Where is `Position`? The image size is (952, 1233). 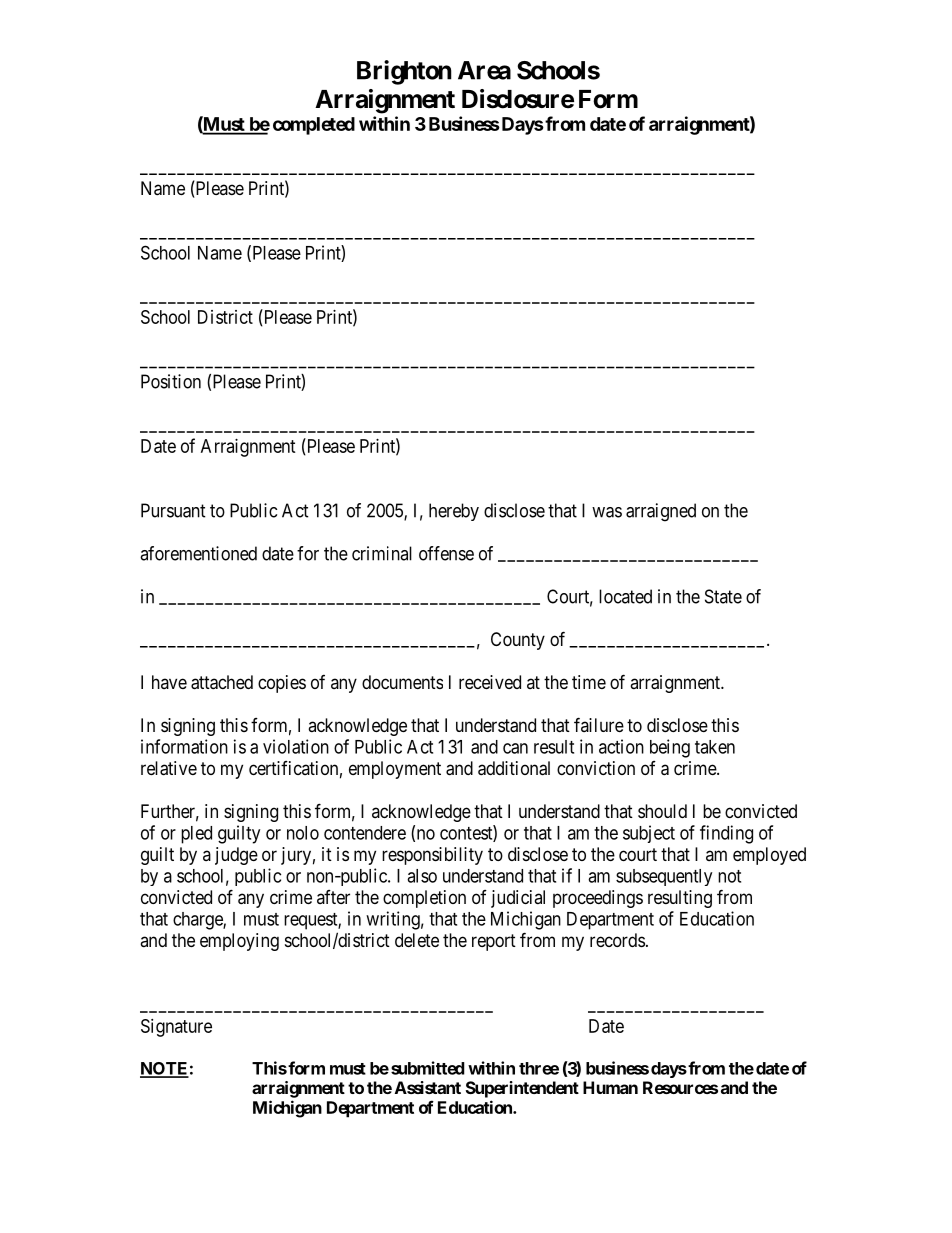 Position is located at coordinates (171, 381).
